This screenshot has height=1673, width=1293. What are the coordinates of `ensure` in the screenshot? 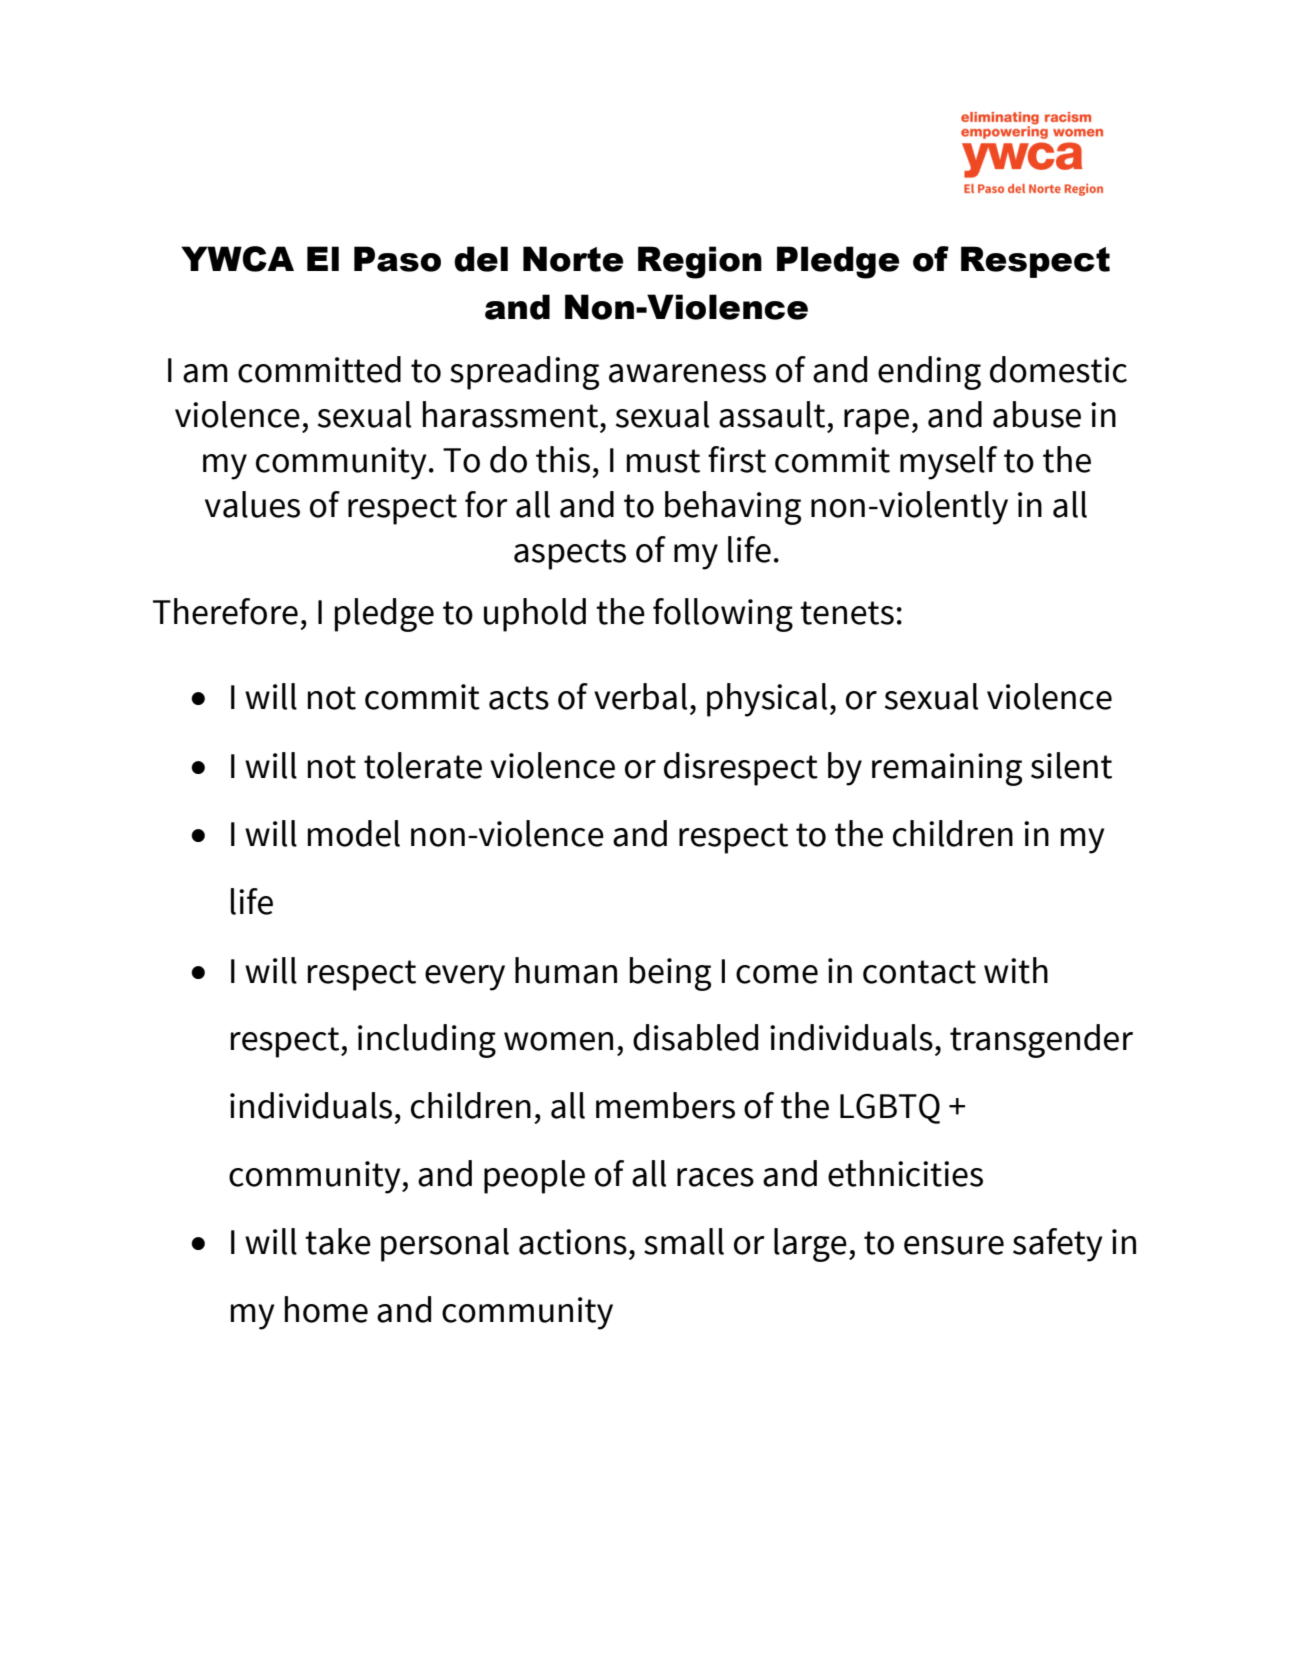 It's located at (954, 1245).
